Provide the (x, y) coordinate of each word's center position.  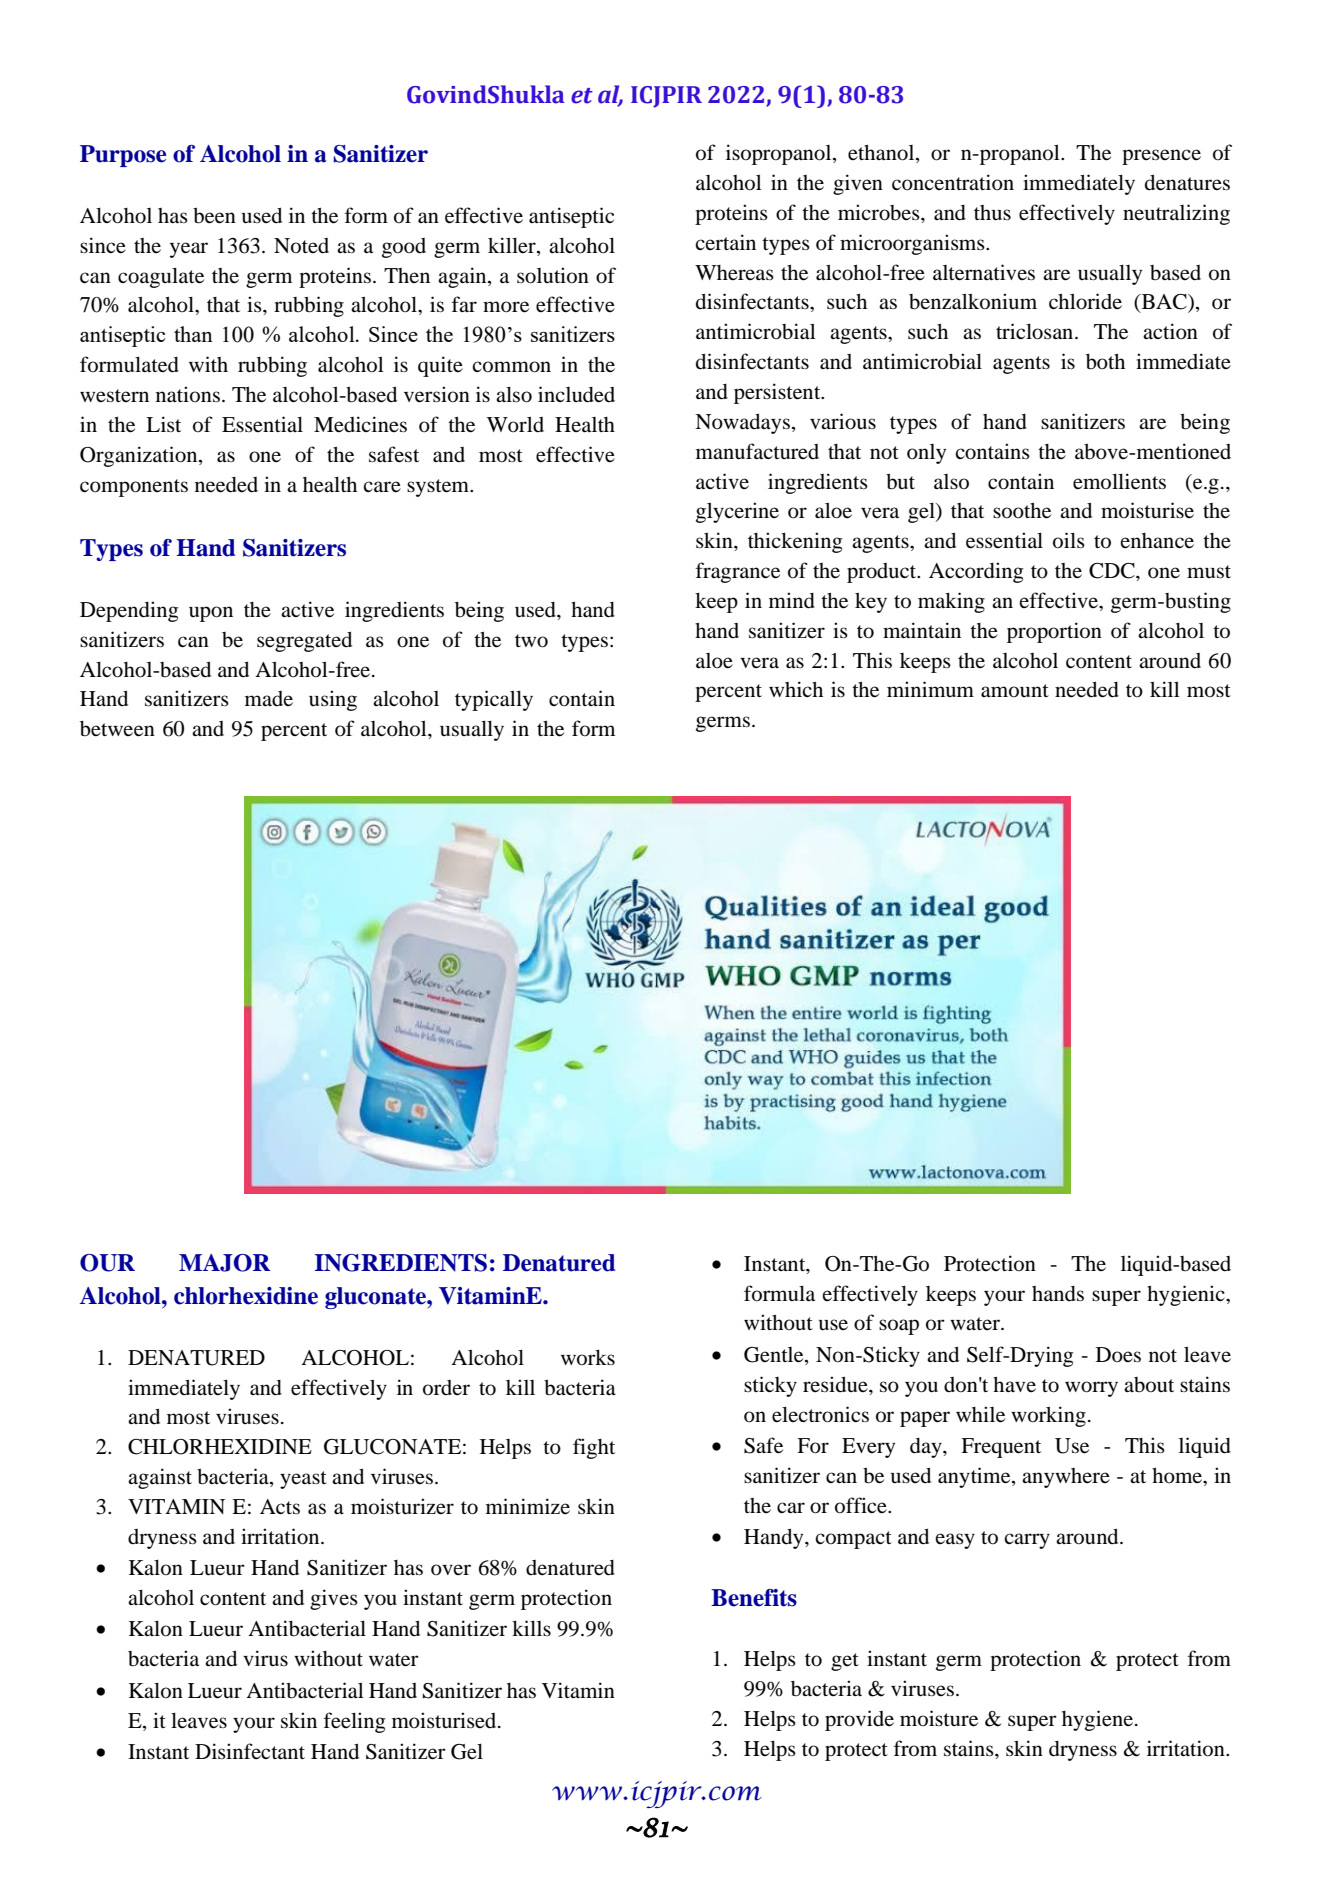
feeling (354, 1722)
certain (725, 242)
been (214, 216)
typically (494, 700)
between (117, 729)
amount (1015, 691)
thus (992, 213)
